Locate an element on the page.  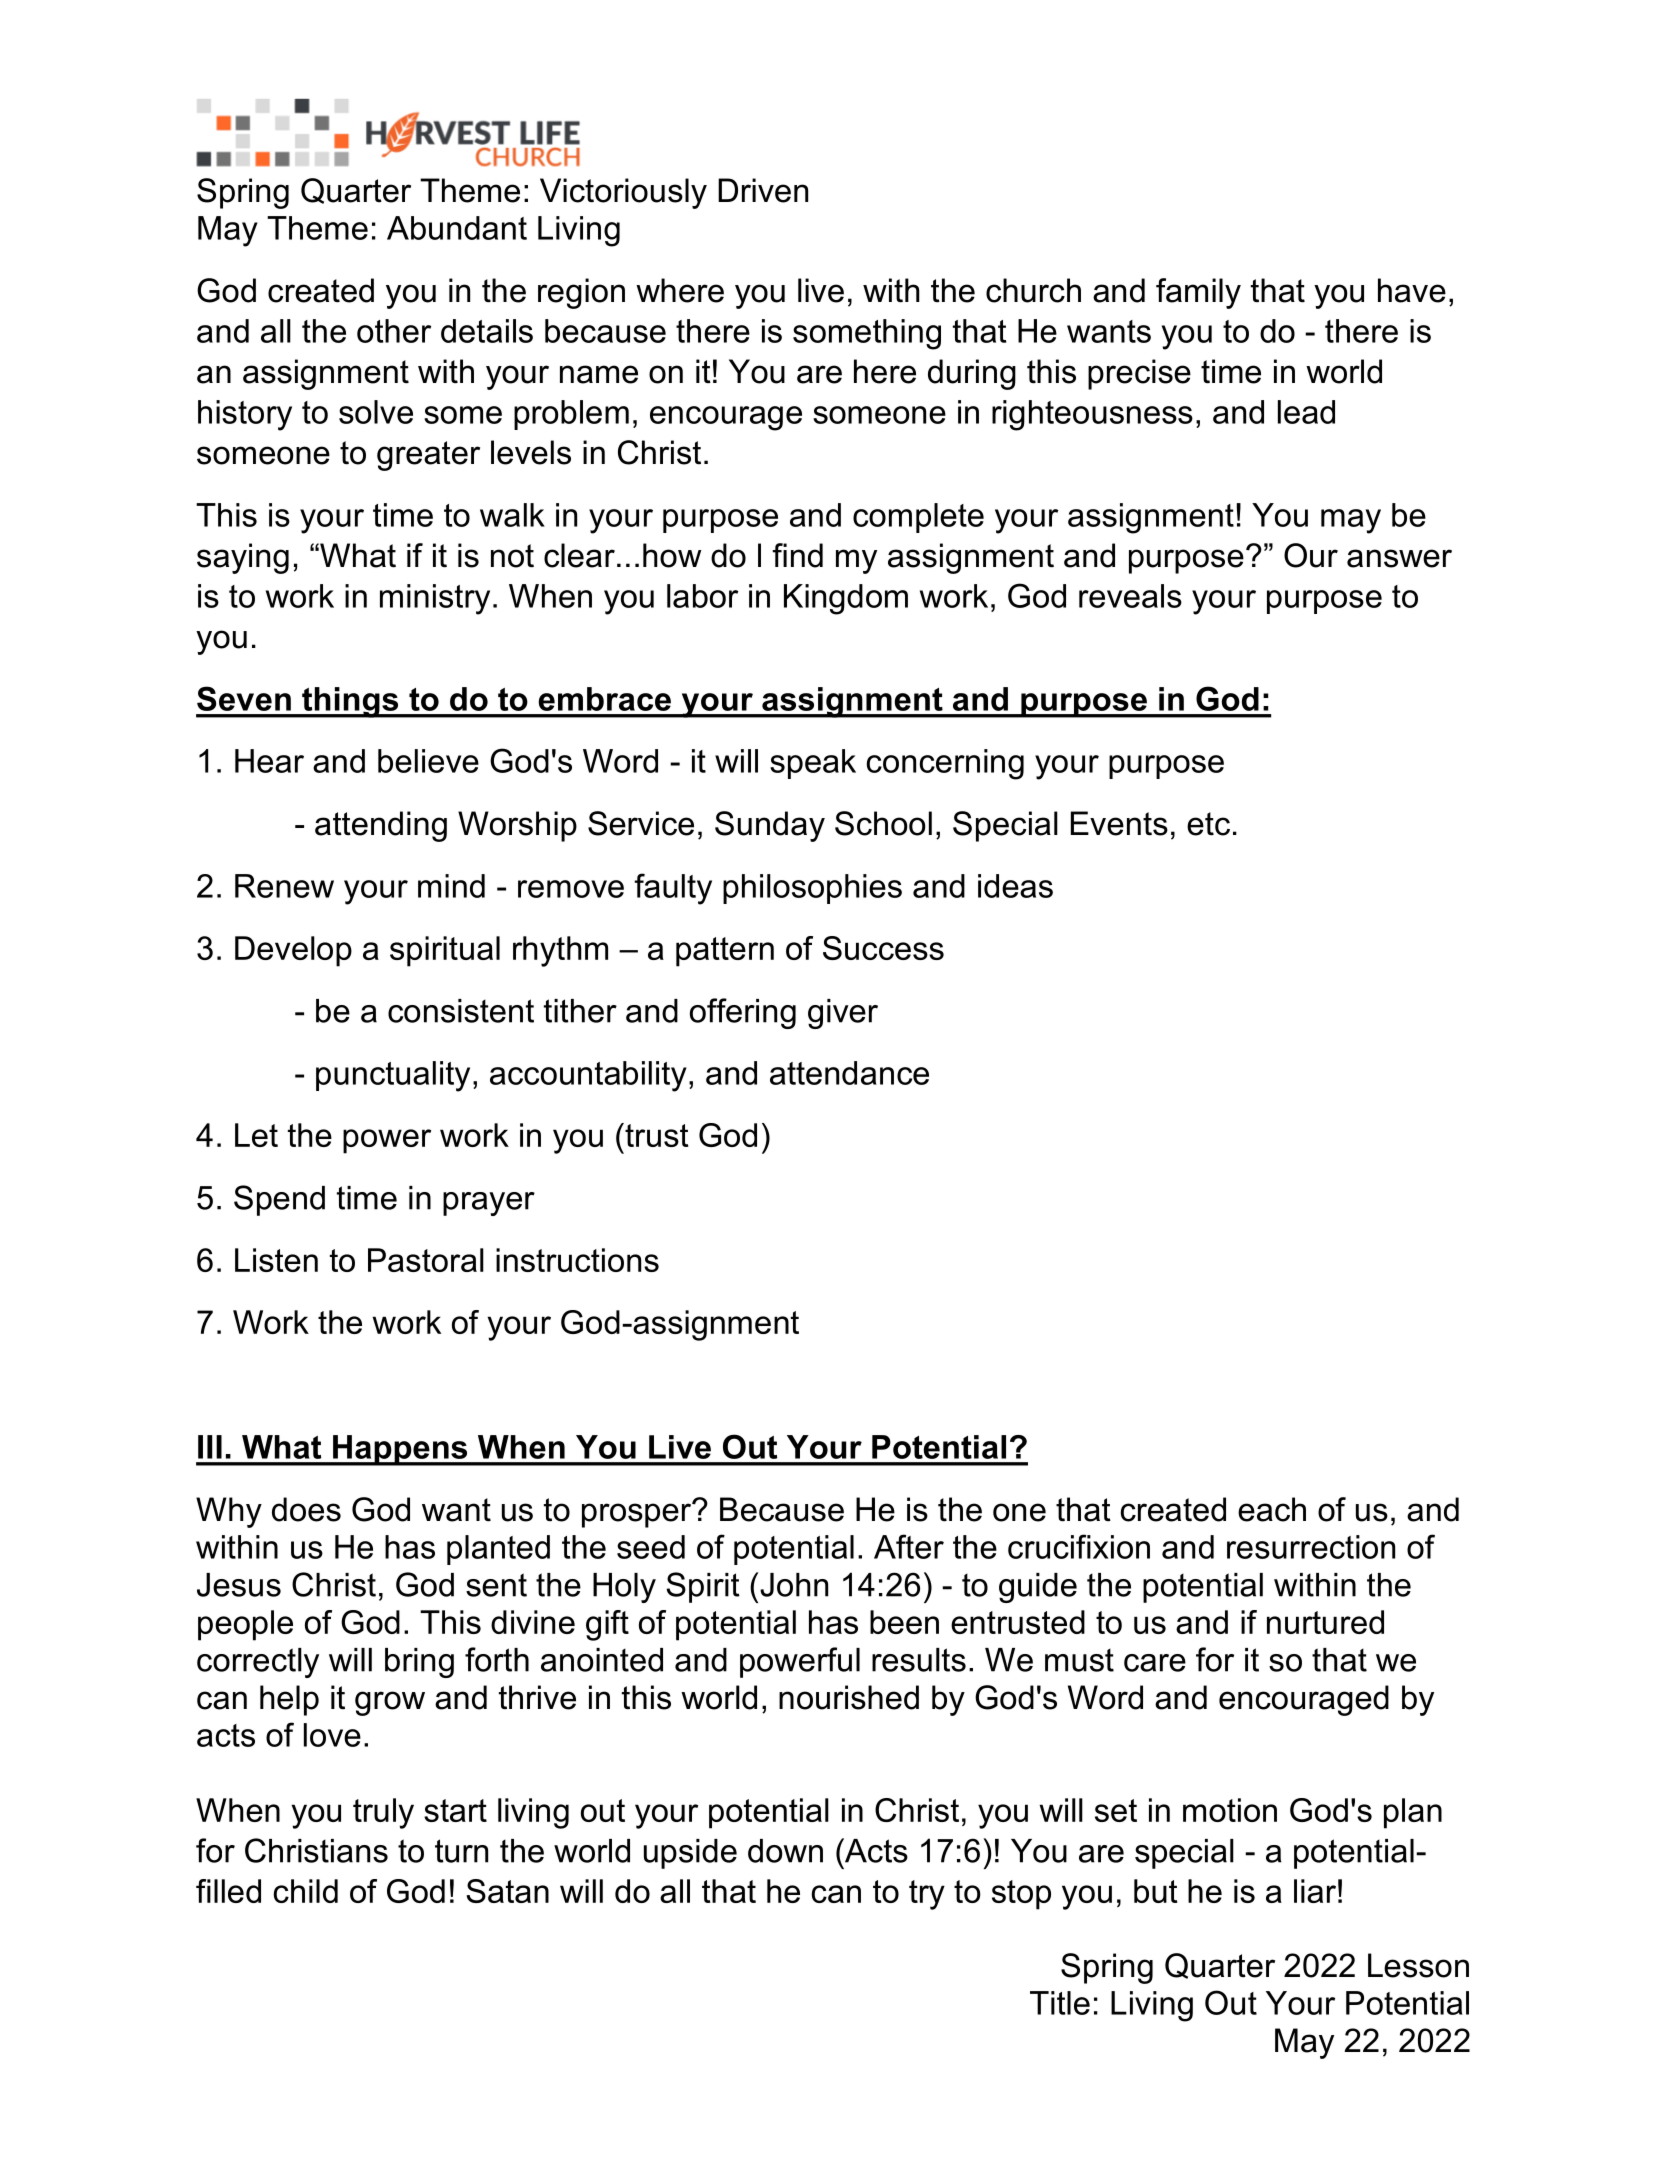
each is located at coordinates (1272, 1509).
